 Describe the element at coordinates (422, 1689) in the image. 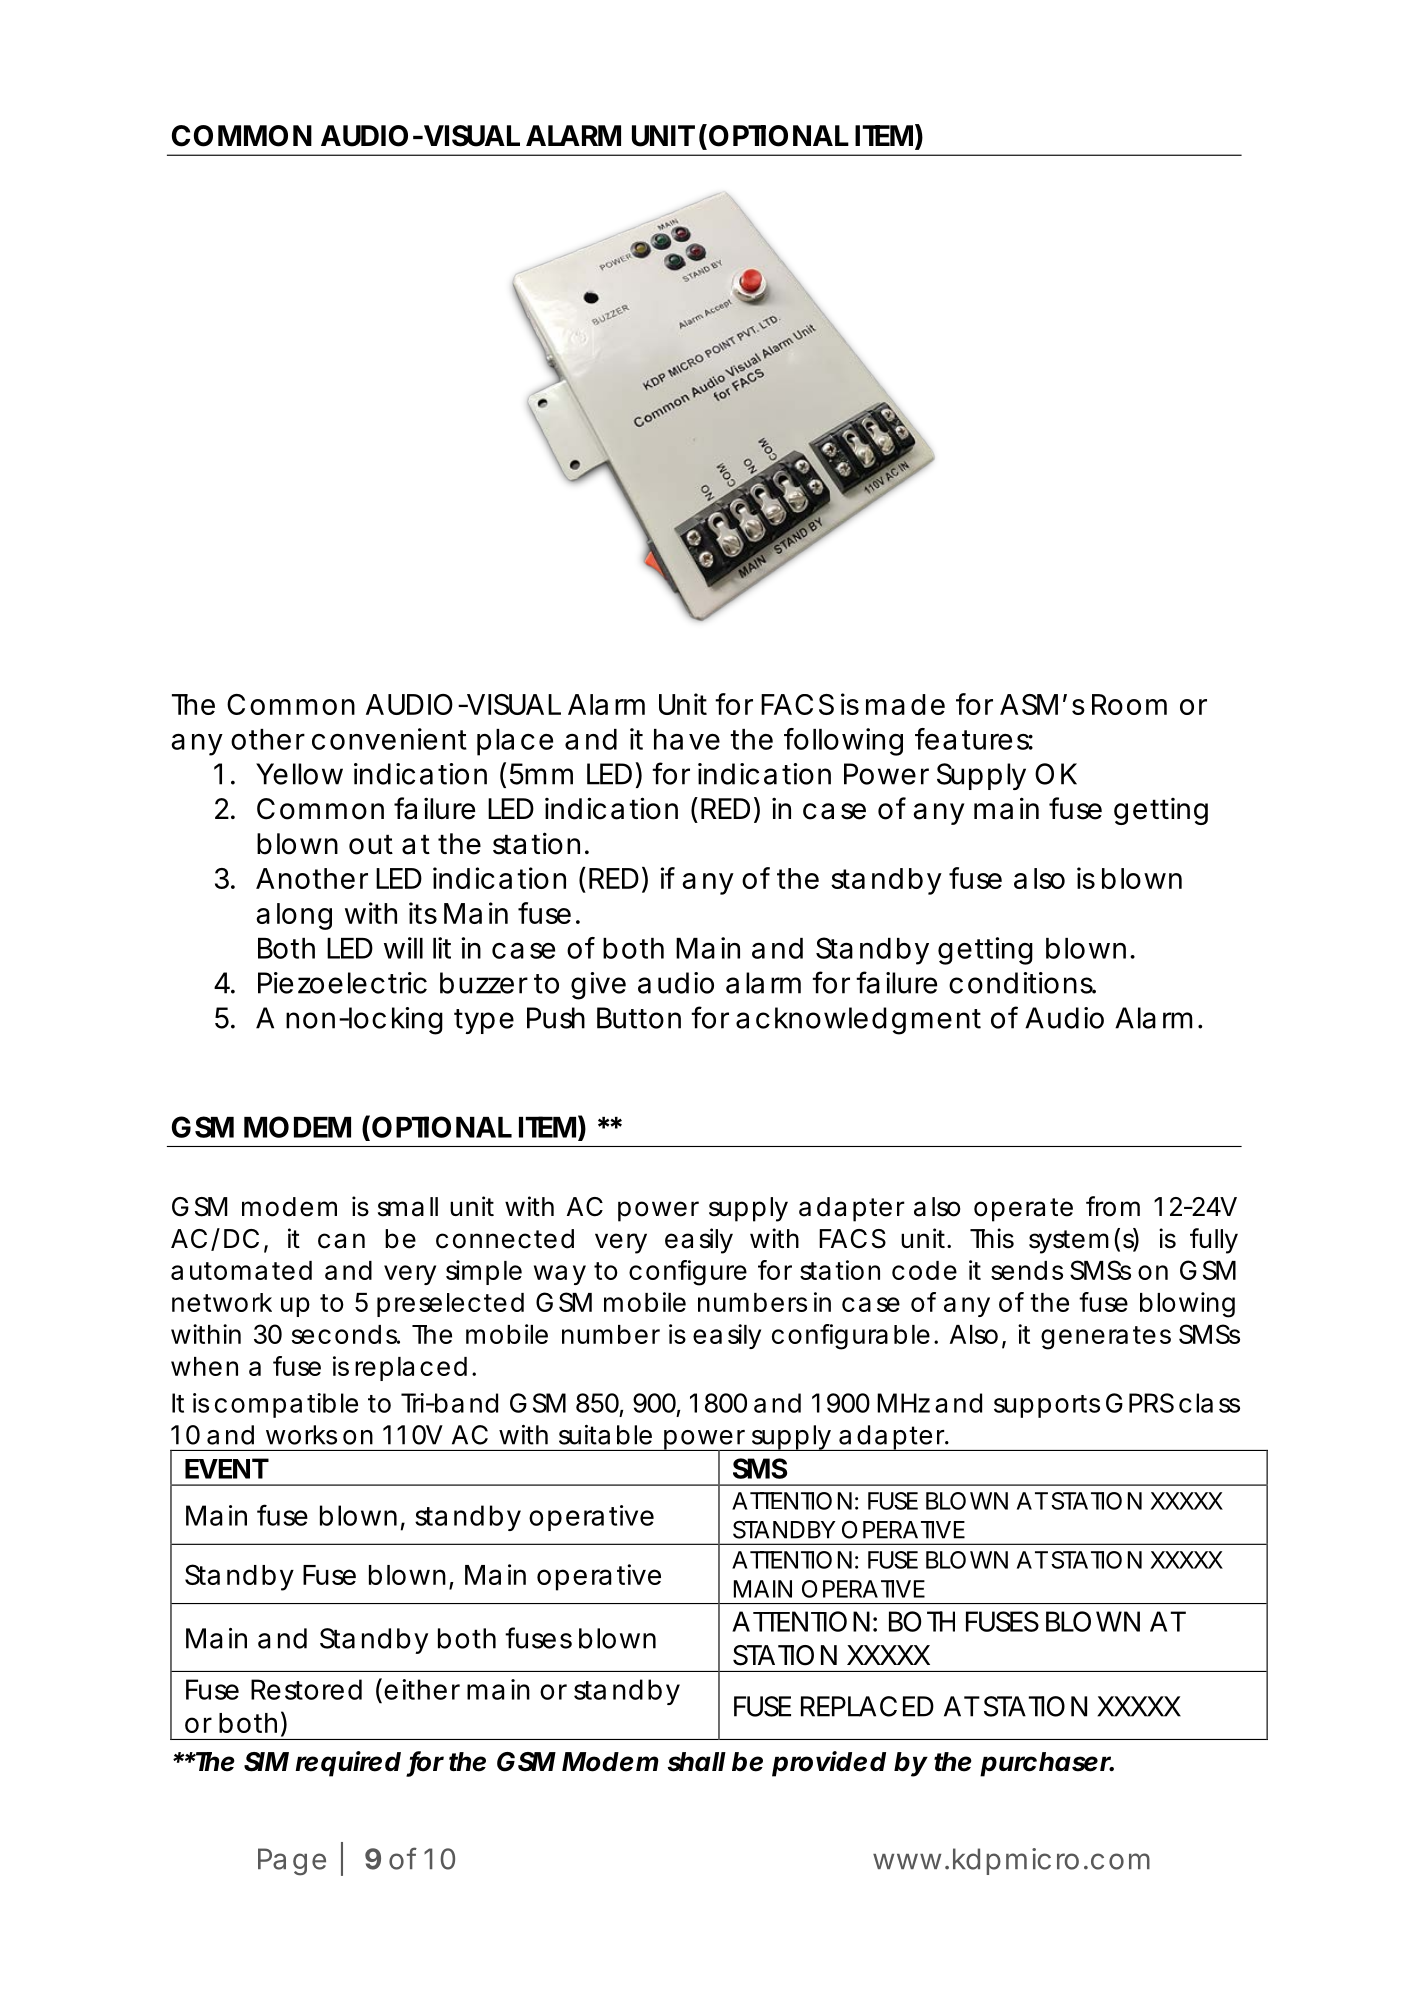

I see `either` at that location.
